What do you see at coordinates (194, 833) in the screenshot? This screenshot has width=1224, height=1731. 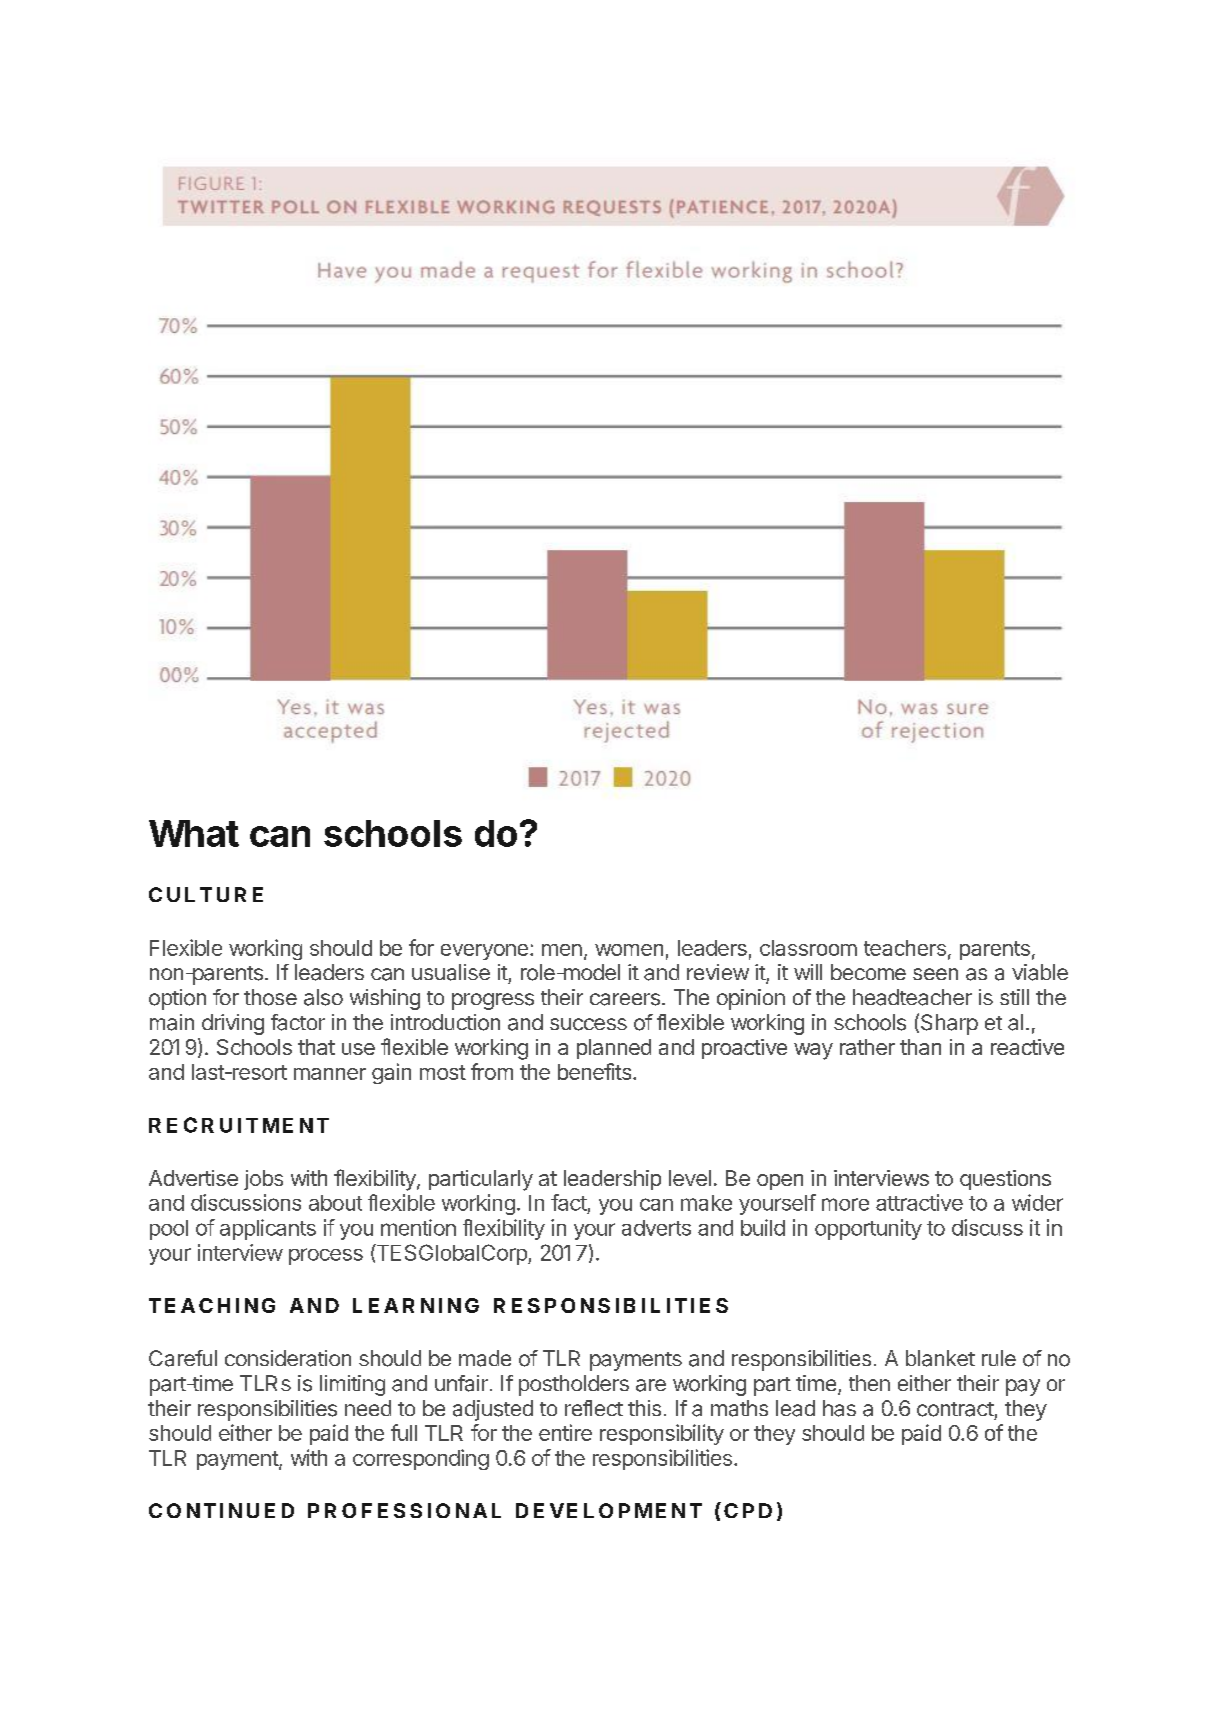 I see `What` at bounding box center [194, 833].
